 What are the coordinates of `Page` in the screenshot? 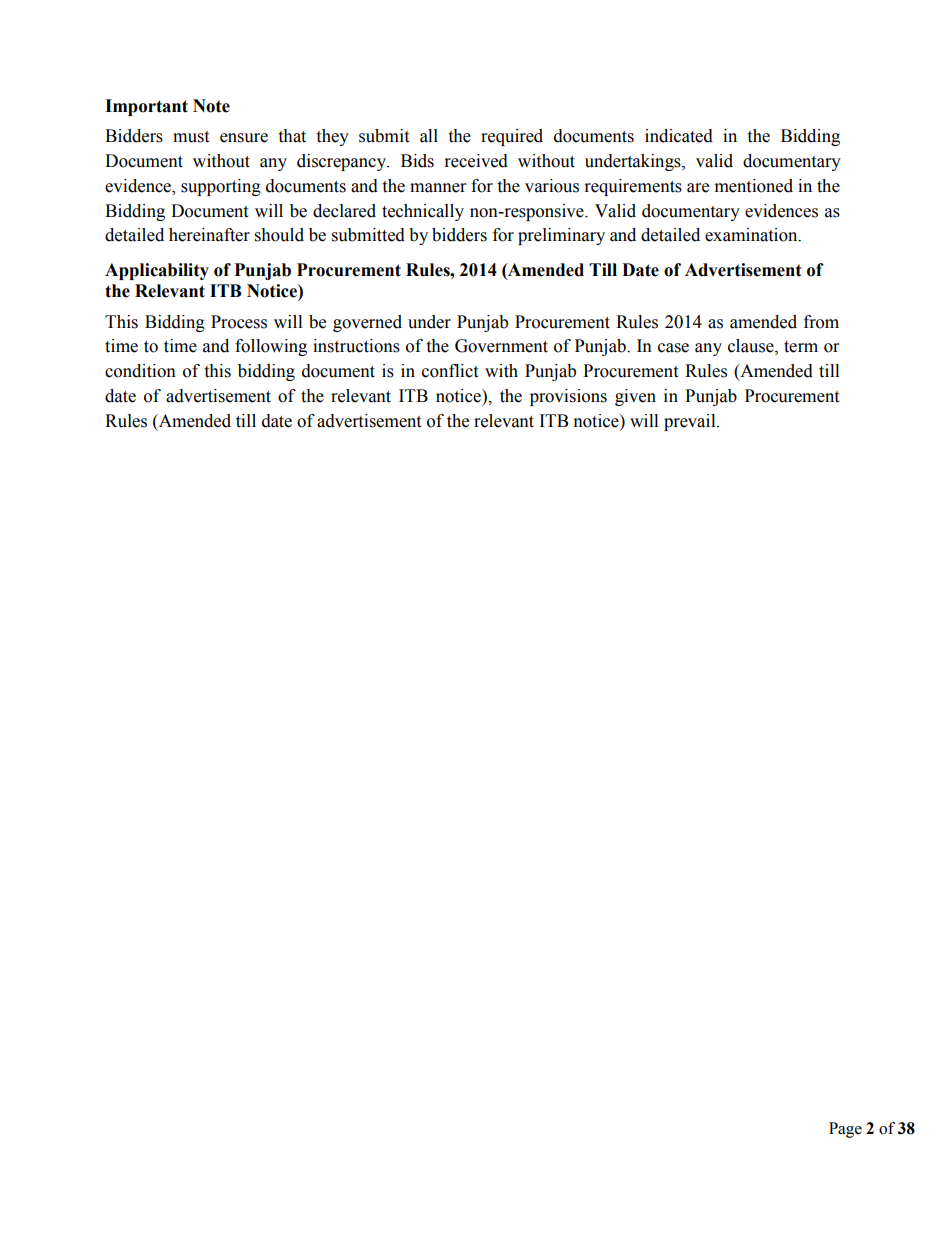 It's located at (845, 1130).
